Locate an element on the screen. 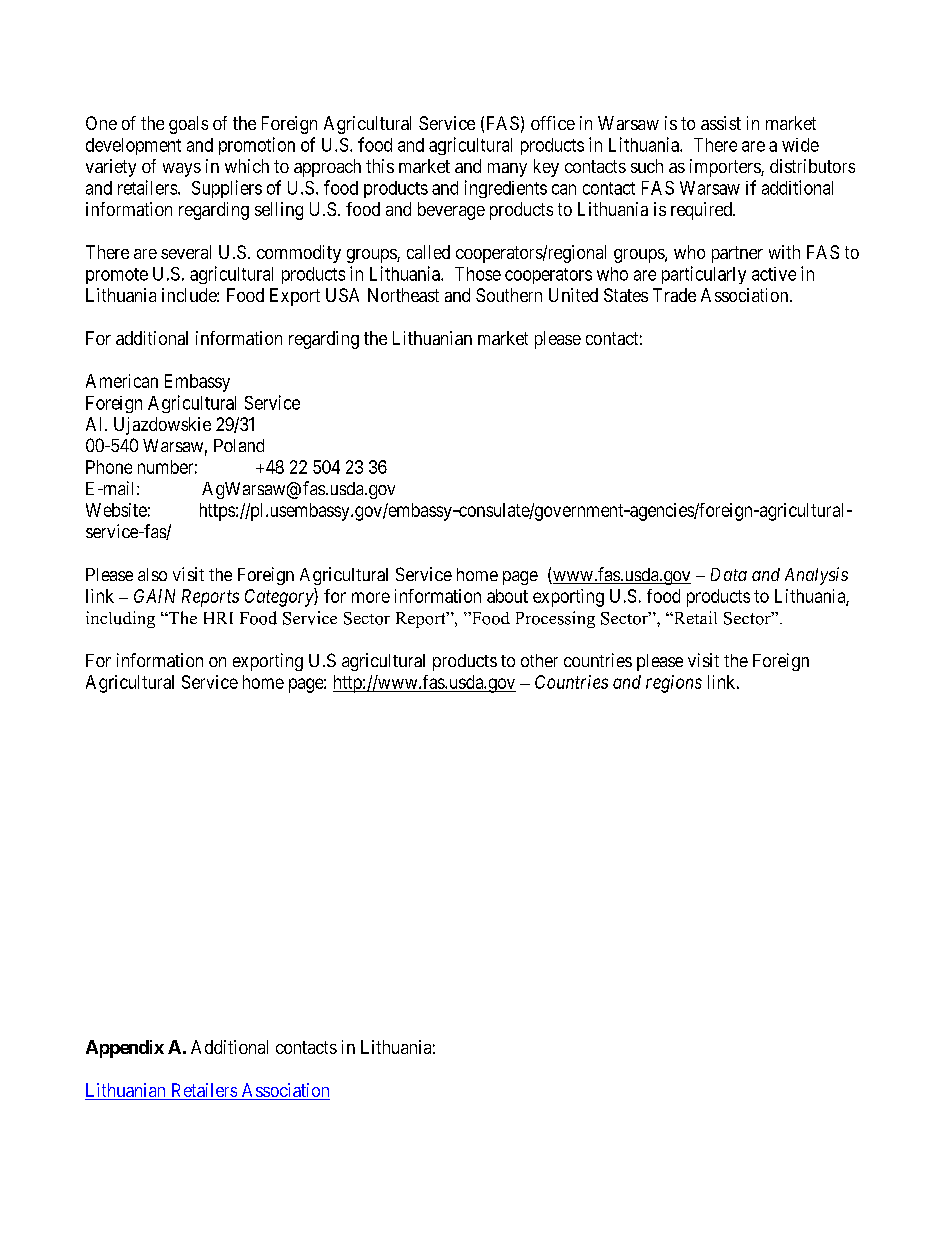 This screenshot has height=1233, width=952. Southern is located at coordinates (509, 295).
